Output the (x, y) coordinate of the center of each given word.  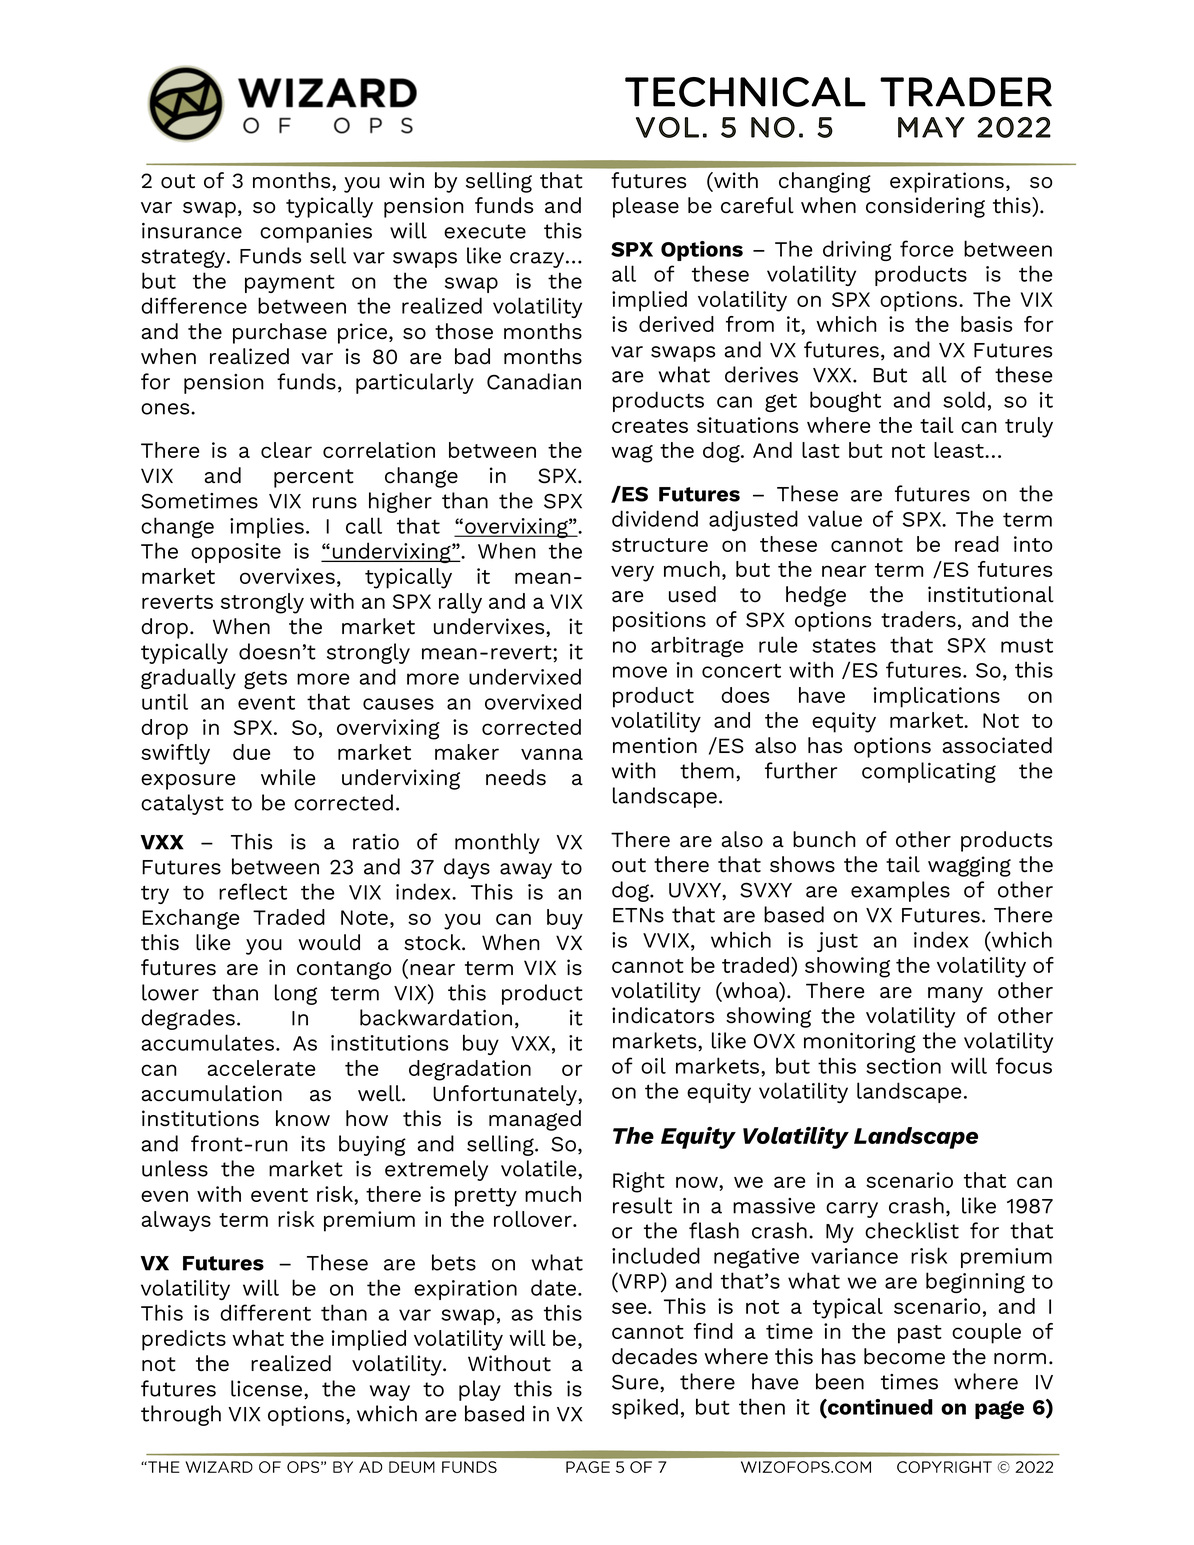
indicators (663, 1015)
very (632, 573)
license (268, 1388)
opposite (236, 553)
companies (316, 233)
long (296, 994)
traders (918, 619)
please (646, 207)
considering (925, 207)
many (955, 995)
